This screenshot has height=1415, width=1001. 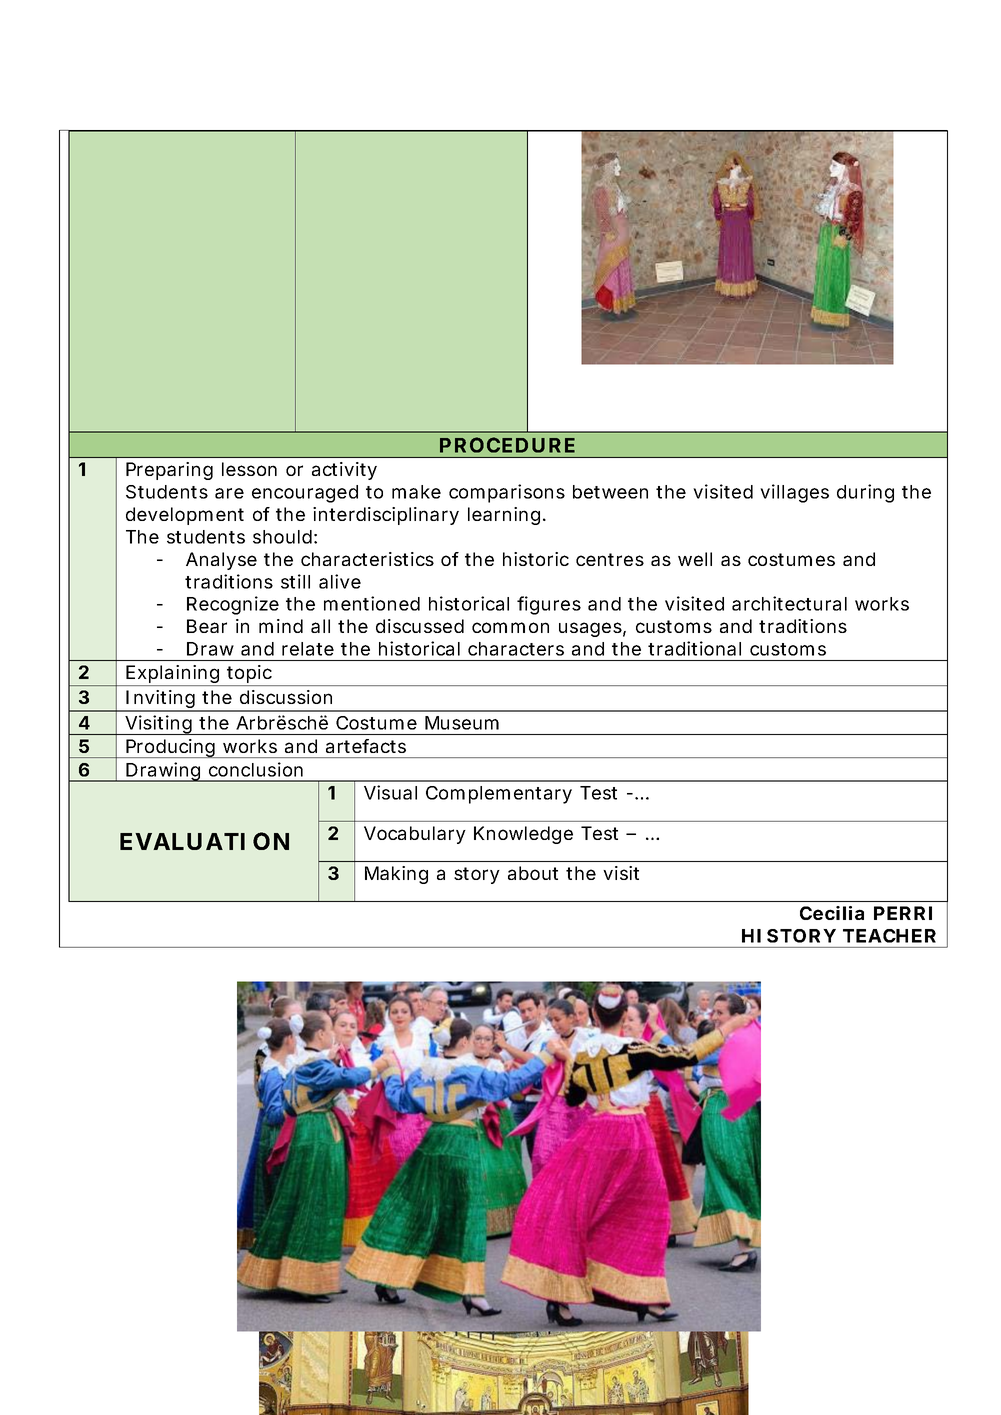 I want to click on architectural, so click(x=789, y=603).
